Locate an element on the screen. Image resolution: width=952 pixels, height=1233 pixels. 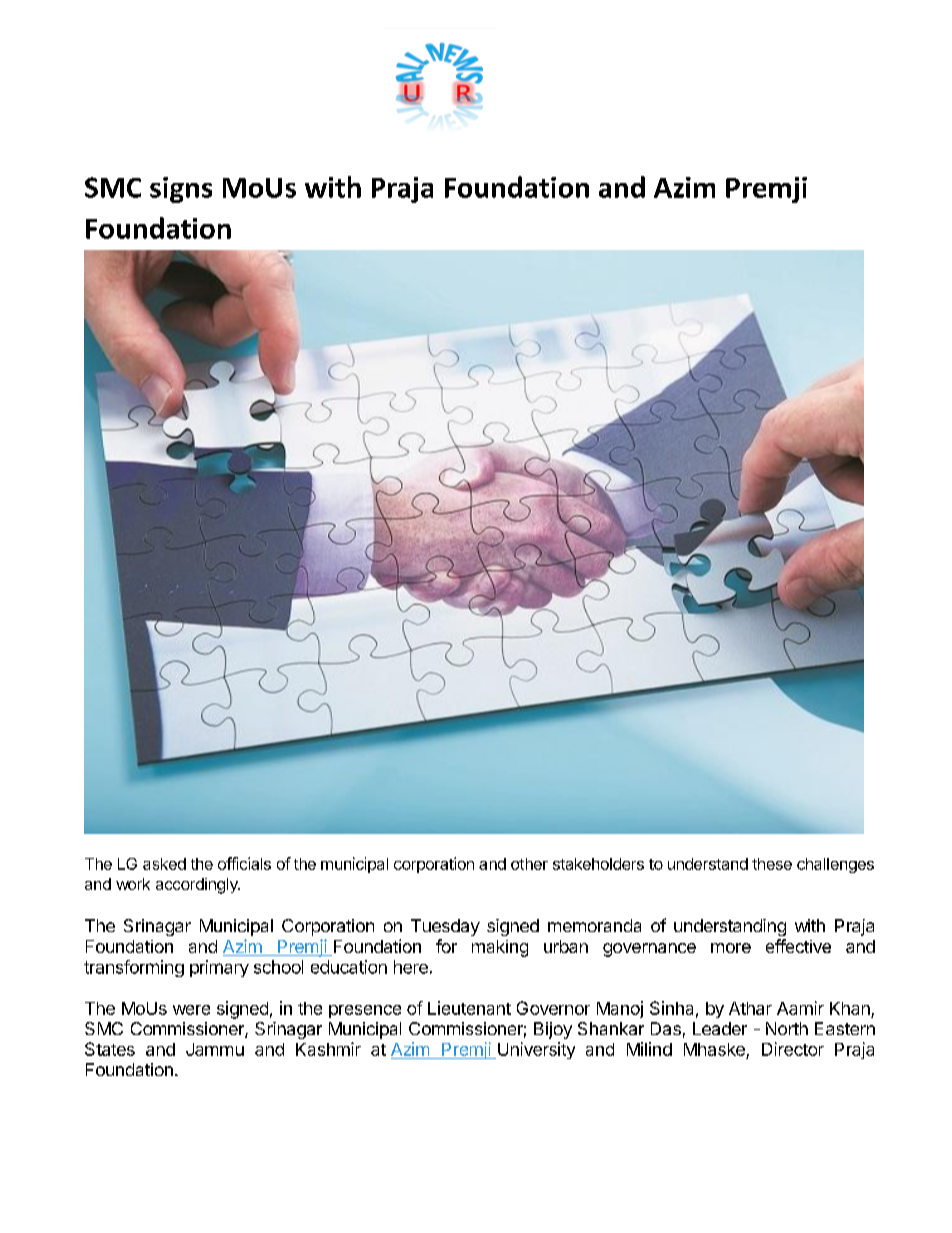
asked is located at coordinates (164, 864).
